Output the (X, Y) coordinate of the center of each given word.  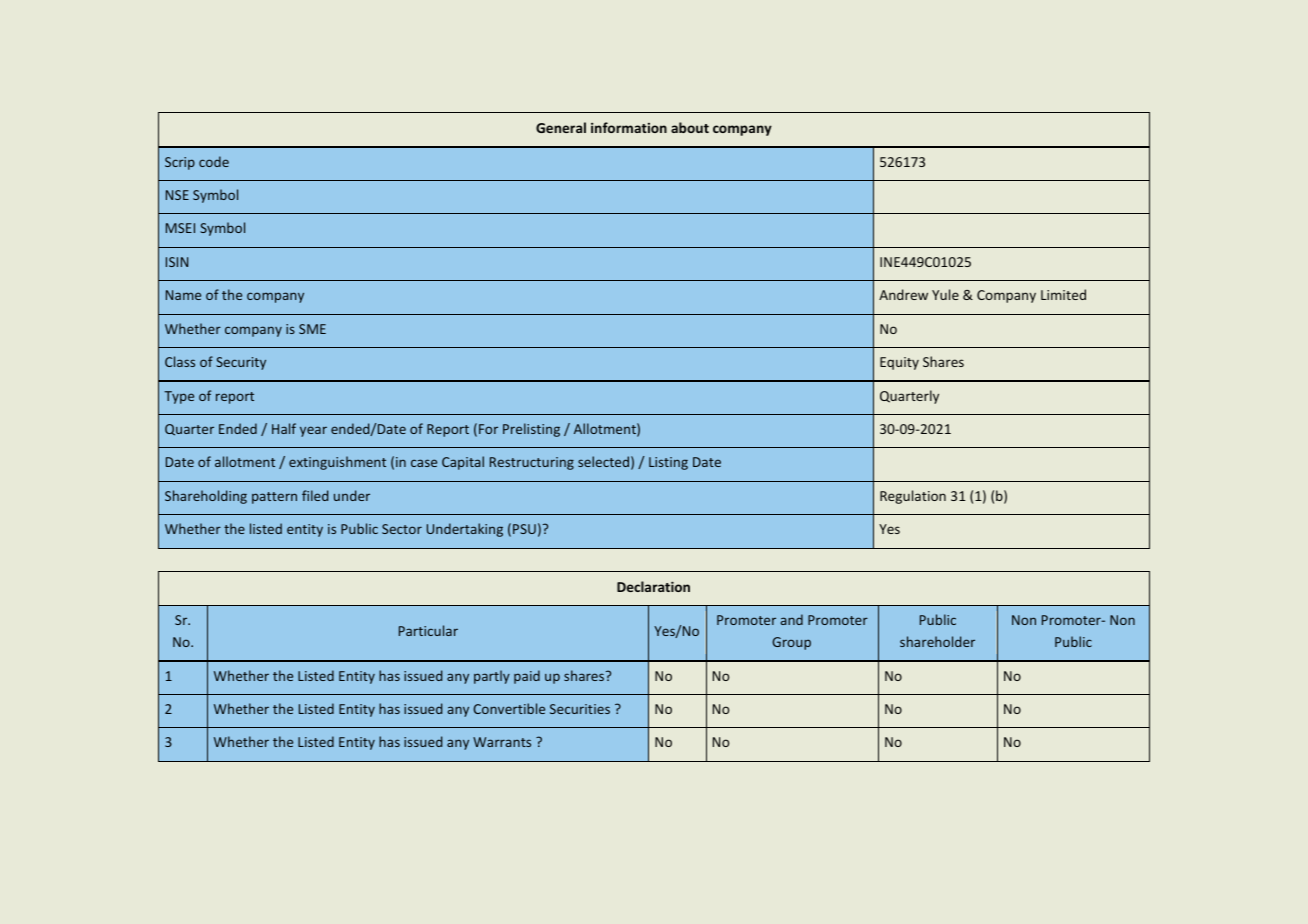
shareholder (937, 641)
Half (284, 428)
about (690, 127)
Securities (580, 709)
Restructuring (532, 463)
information (629, 127)
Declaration (653, 586)
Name (183, 295)
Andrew (903, 294)
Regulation (913, 497)
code (214, 161)
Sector (402, 529)
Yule (945, 294)
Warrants (502, 742)
